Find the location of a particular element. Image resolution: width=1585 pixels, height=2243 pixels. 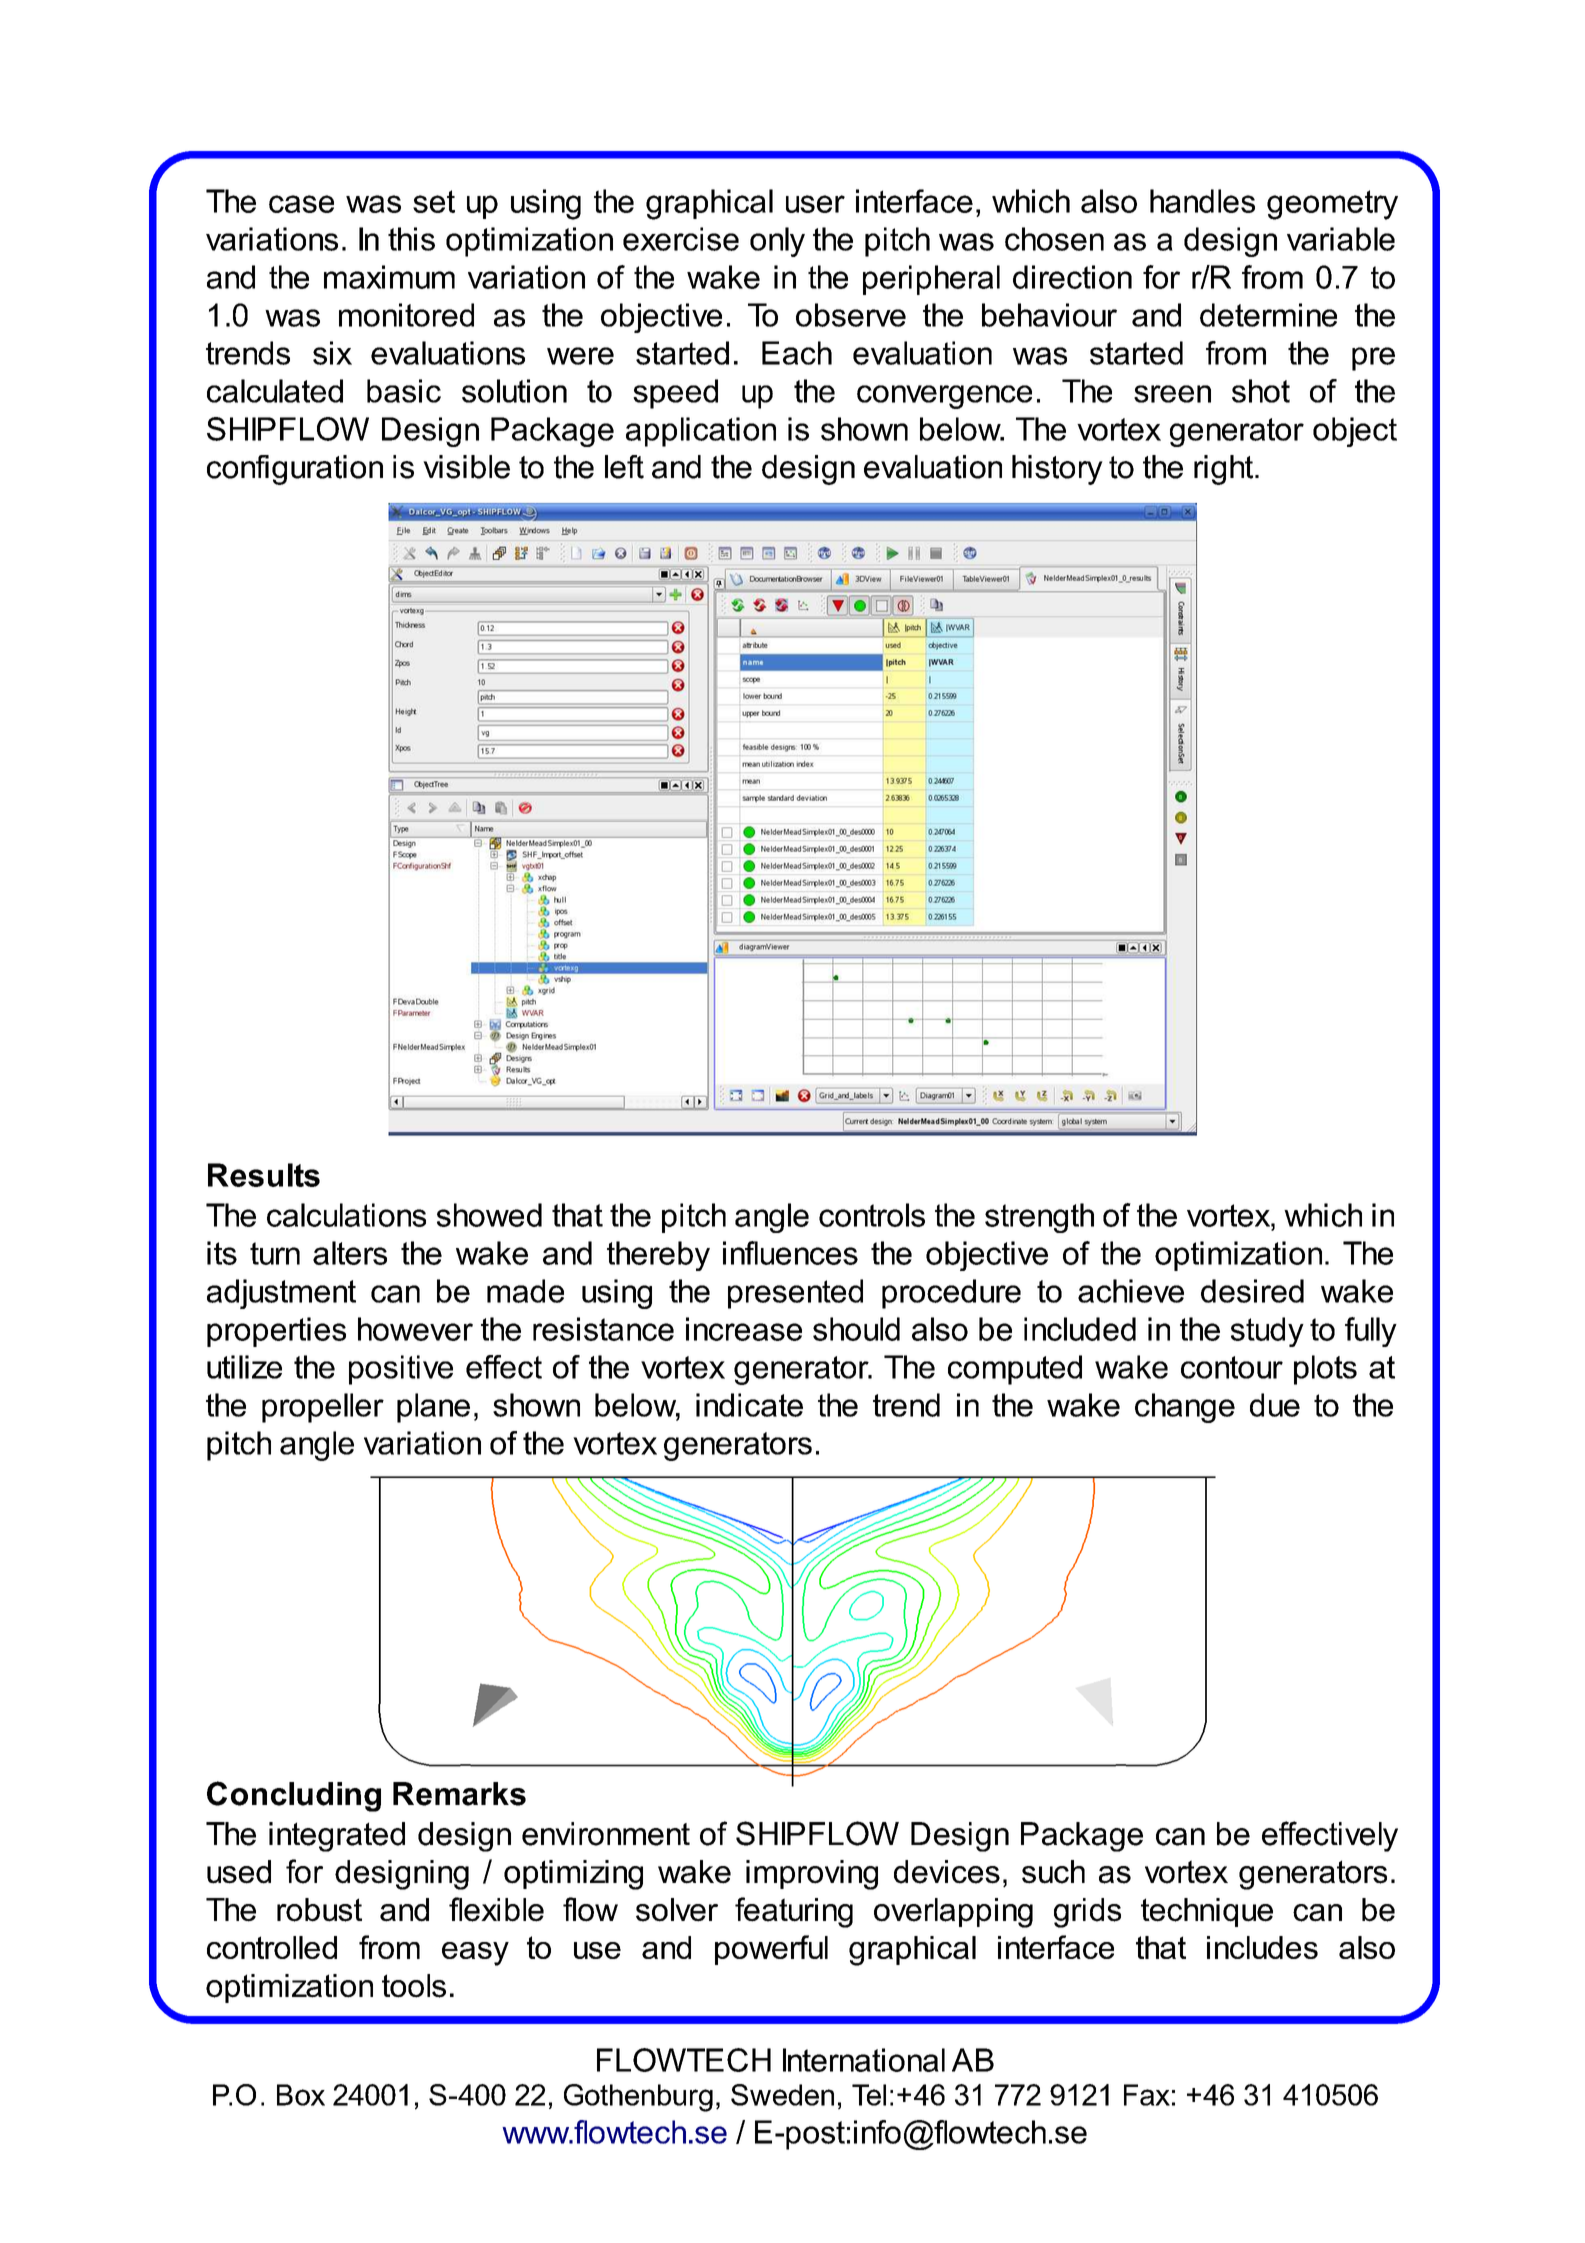

indicate is located at coordinates (749, 1405).
